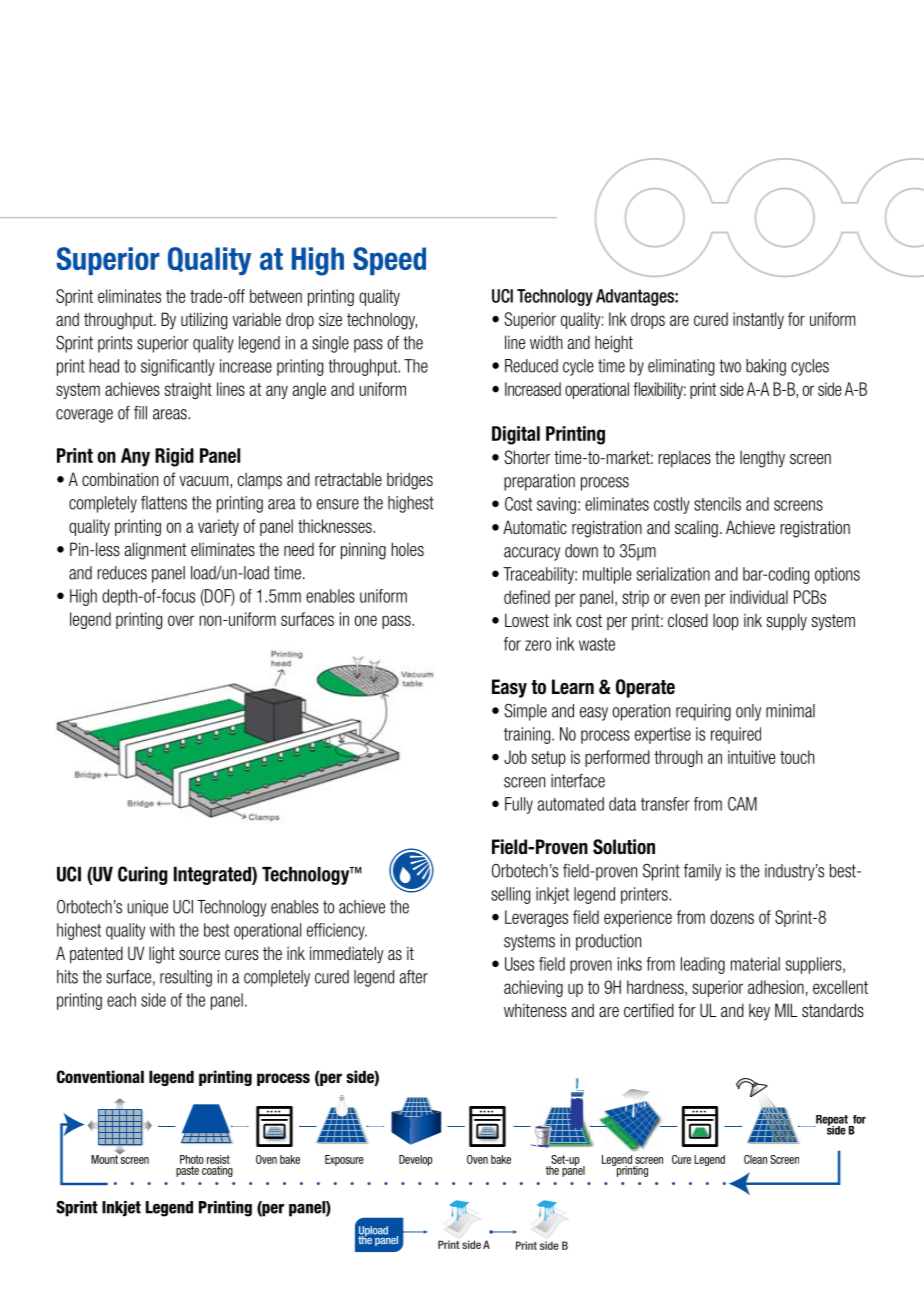 This screenshot has width=924, height=1308. What do you see at coordinates (192, 1159) in the screenshot?
I see `Photo` at bounding box center [192, 1159].
